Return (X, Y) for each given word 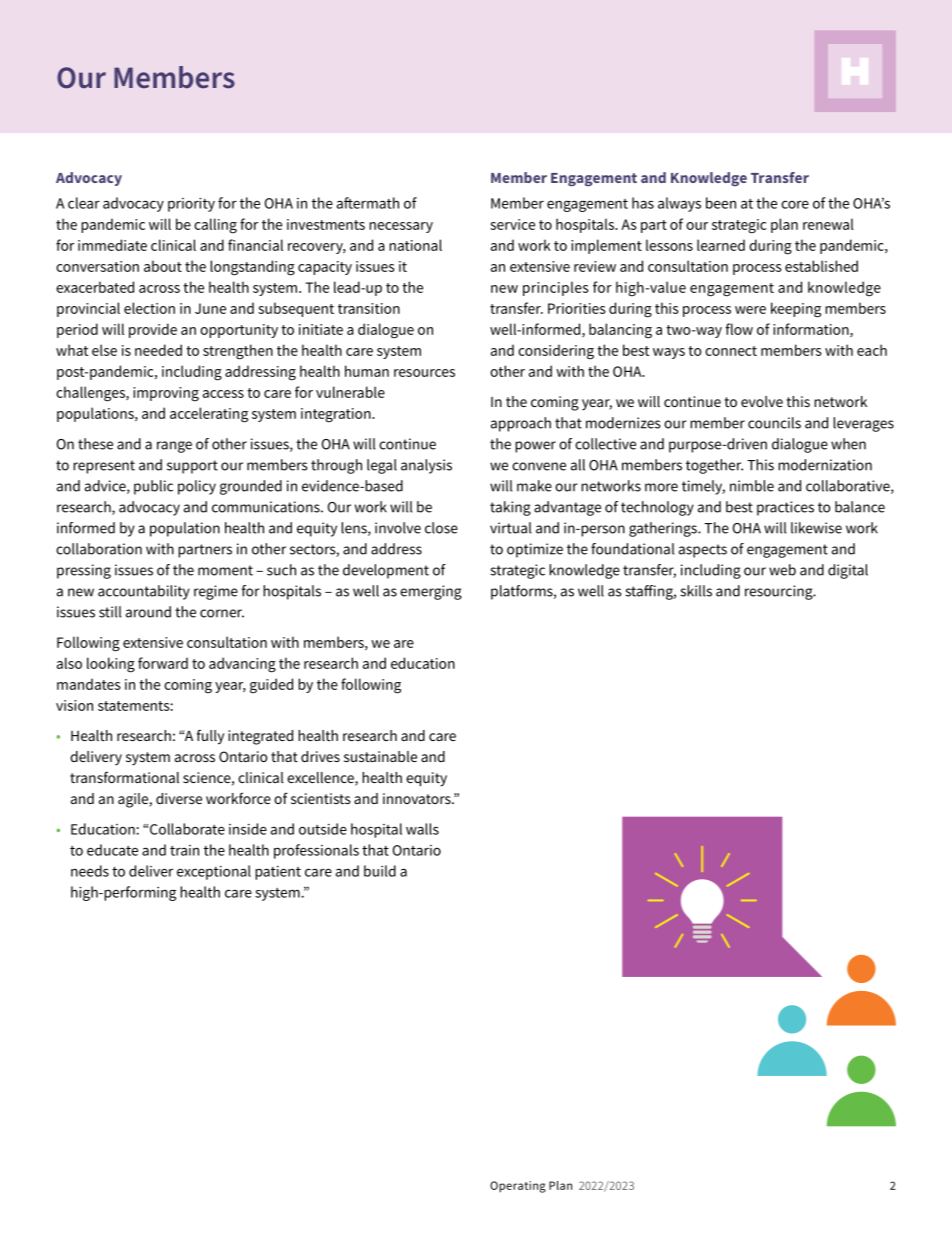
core (795, 204)
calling (215, 226)
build (380, 871)
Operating (518, 1187)
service (512, 224)
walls (422, 829)
